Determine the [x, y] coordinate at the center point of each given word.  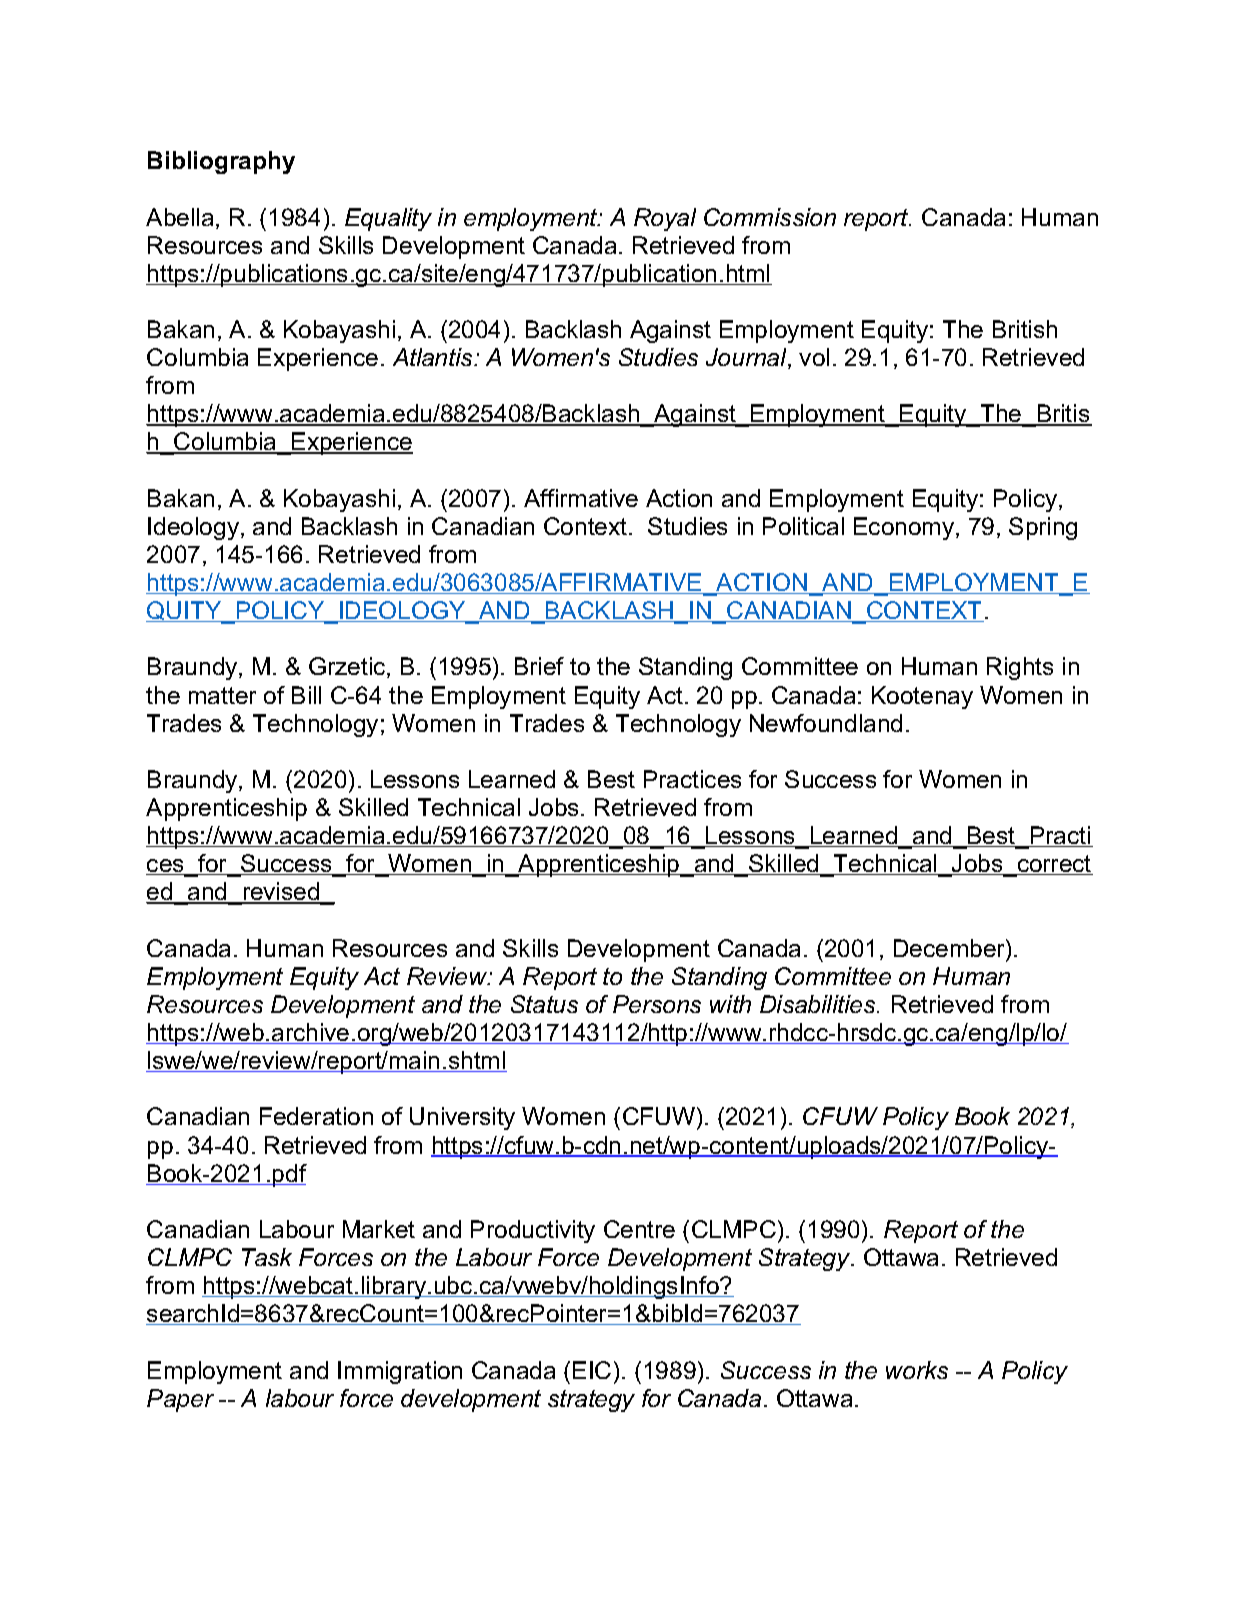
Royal [665, 219]
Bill [306, 695]
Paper [180, 1400]
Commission [770, 217]
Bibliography [221, 162]
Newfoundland [826, 723]
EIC [592, 1370]
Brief [539, 666]
